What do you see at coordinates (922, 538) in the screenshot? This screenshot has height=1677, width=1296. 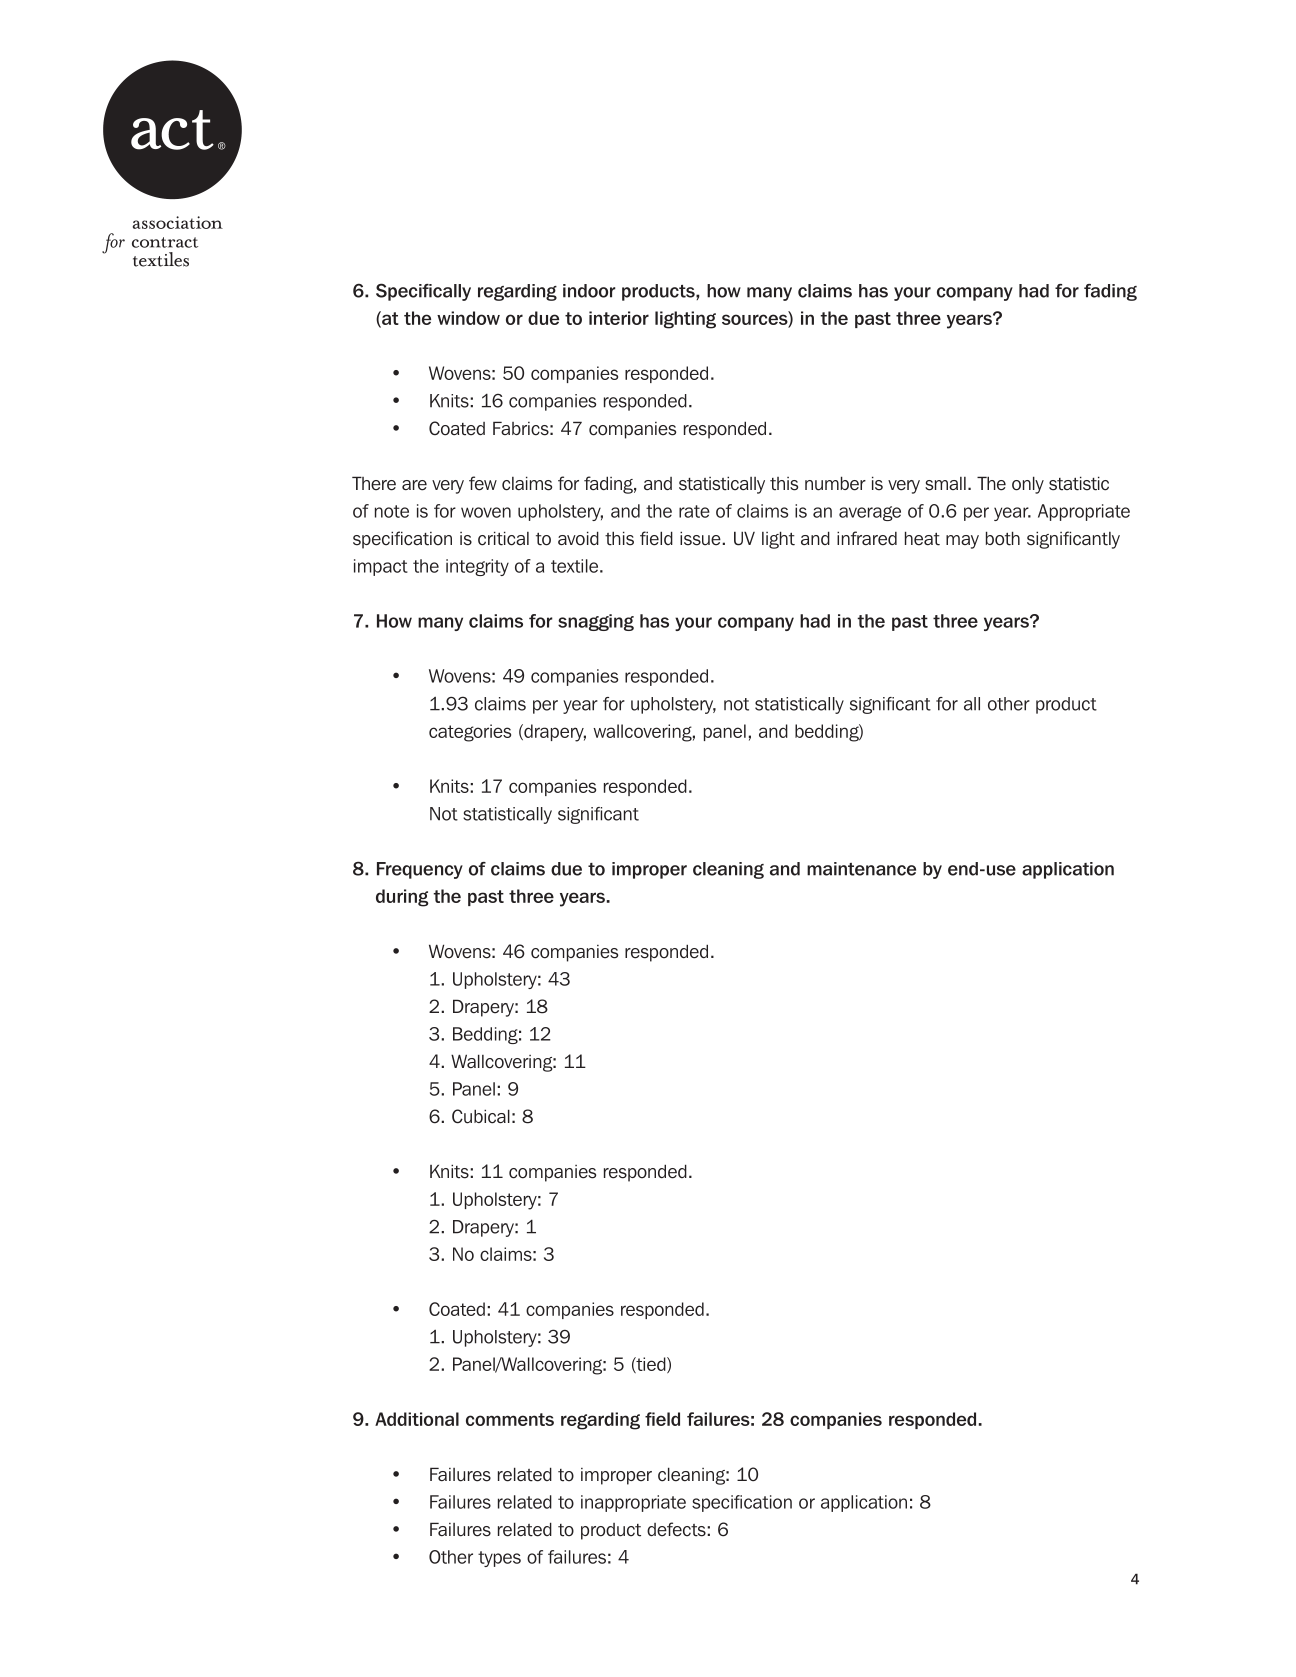 I see `heat` at bounding box center [922, 538].
